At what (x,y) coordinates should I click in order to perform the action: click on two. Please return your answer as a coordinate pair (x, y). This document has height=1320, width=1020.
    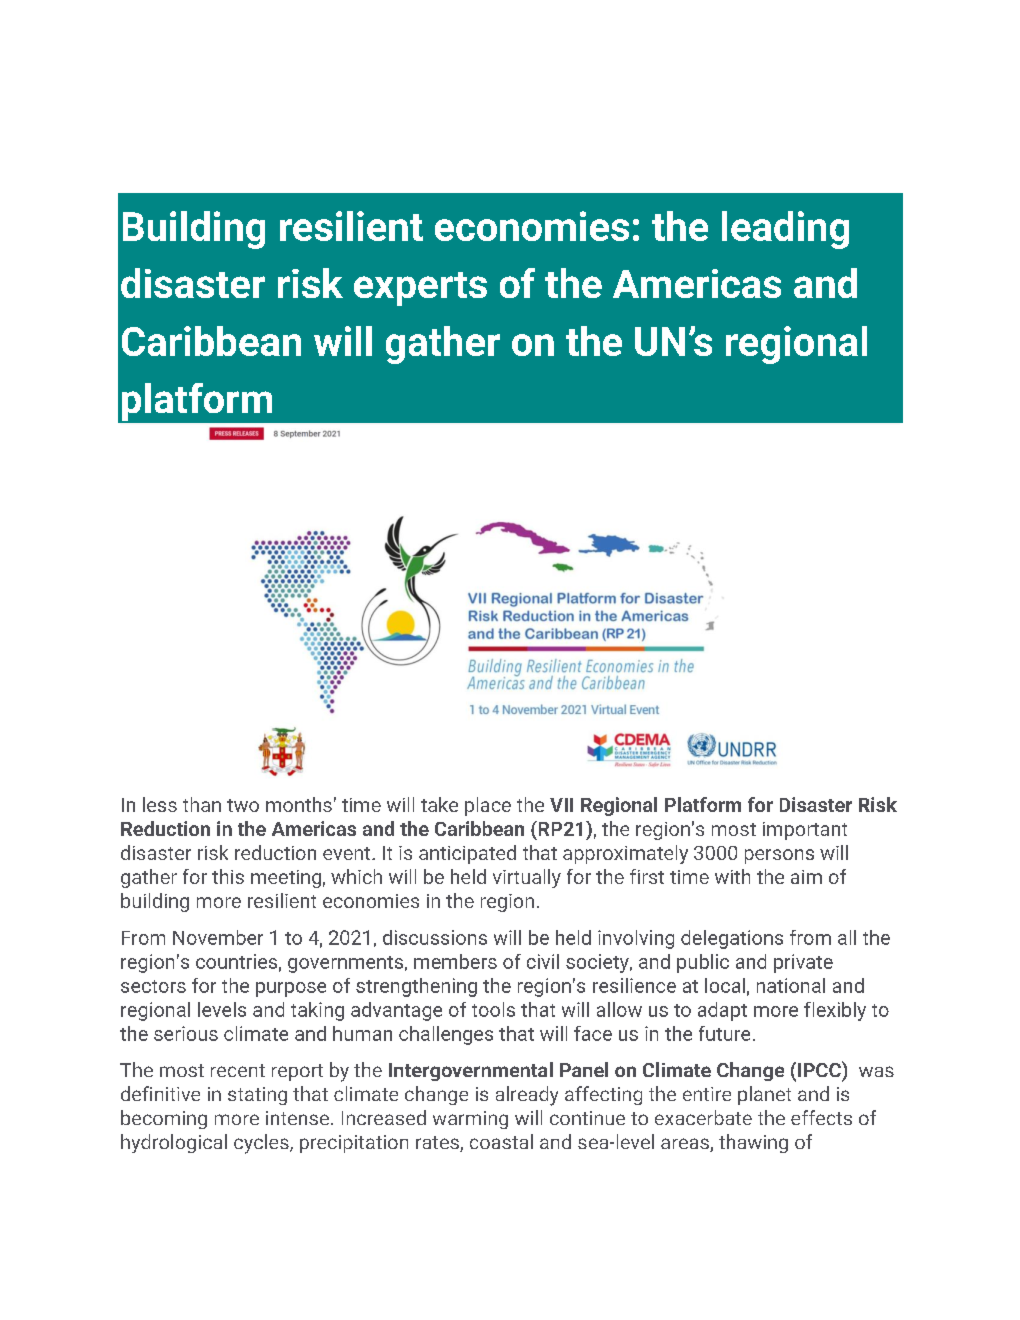
    Looking at the image, I should click on (243, 805).
